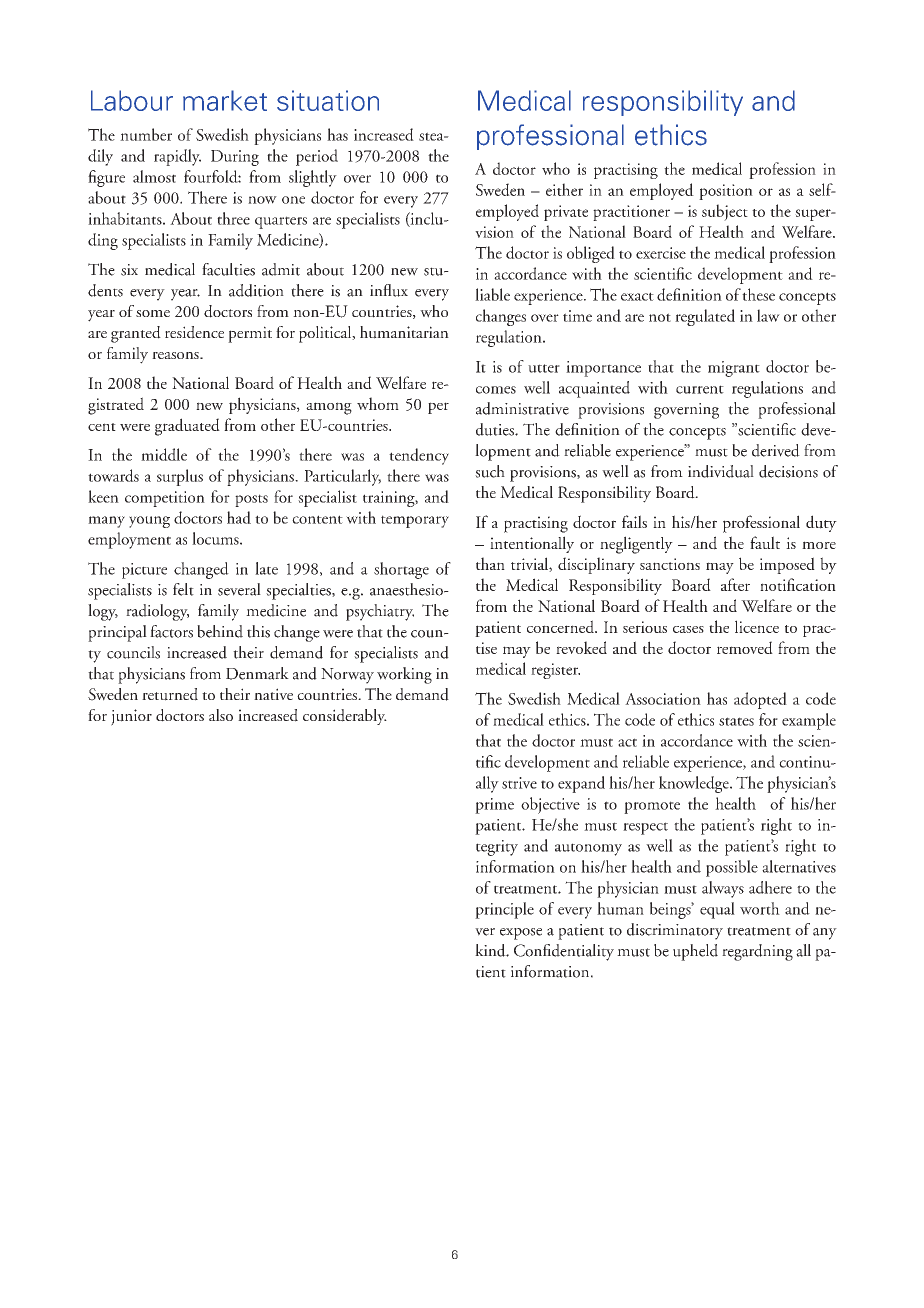 This document has width=924, height=1308. Describe the element at coordinates (389, 290) in the document. I see `influx` at that location.
